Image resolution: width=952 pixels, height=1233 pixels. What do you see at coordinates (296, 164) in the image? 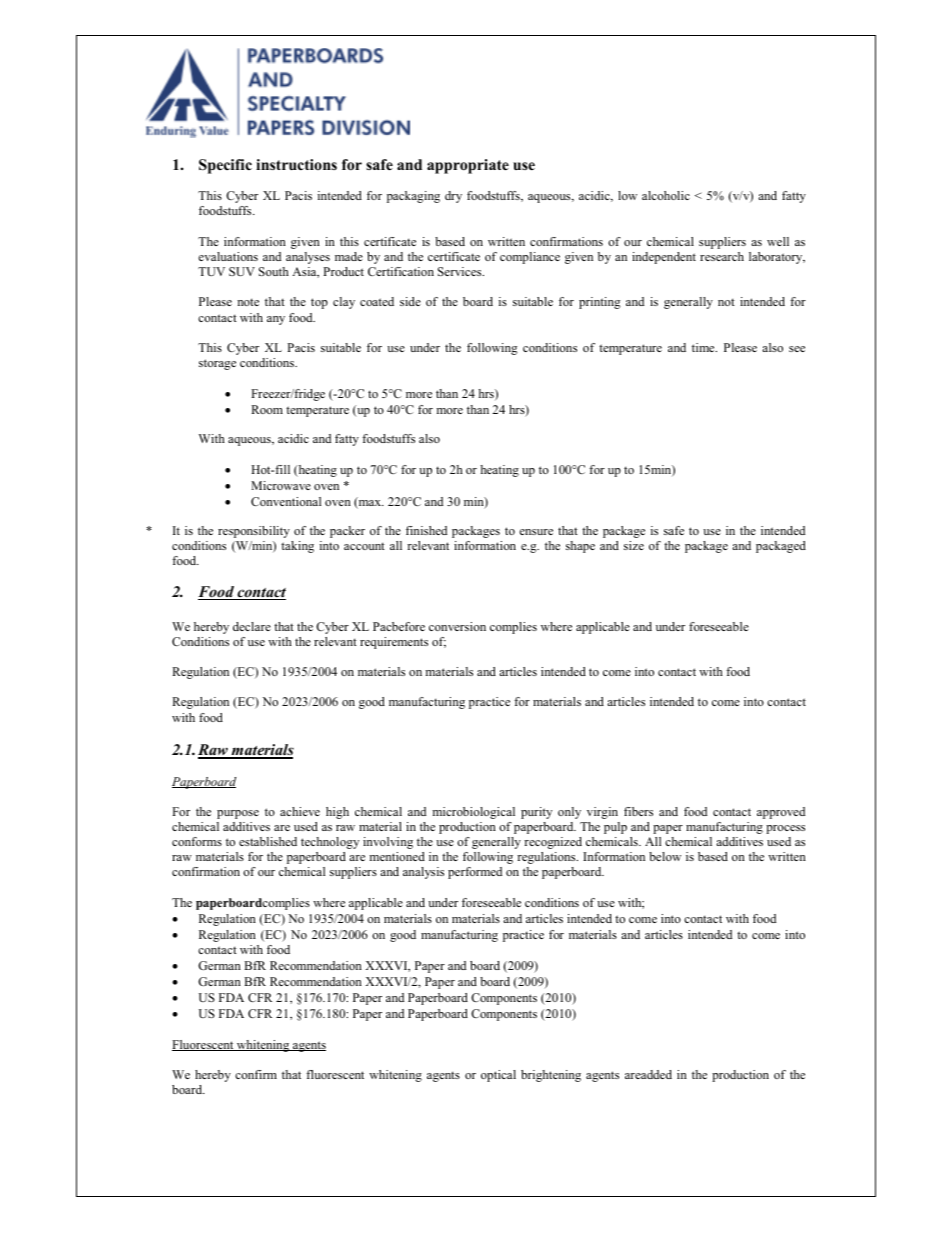
I see `instructions` at bounding box center [296, 164].
